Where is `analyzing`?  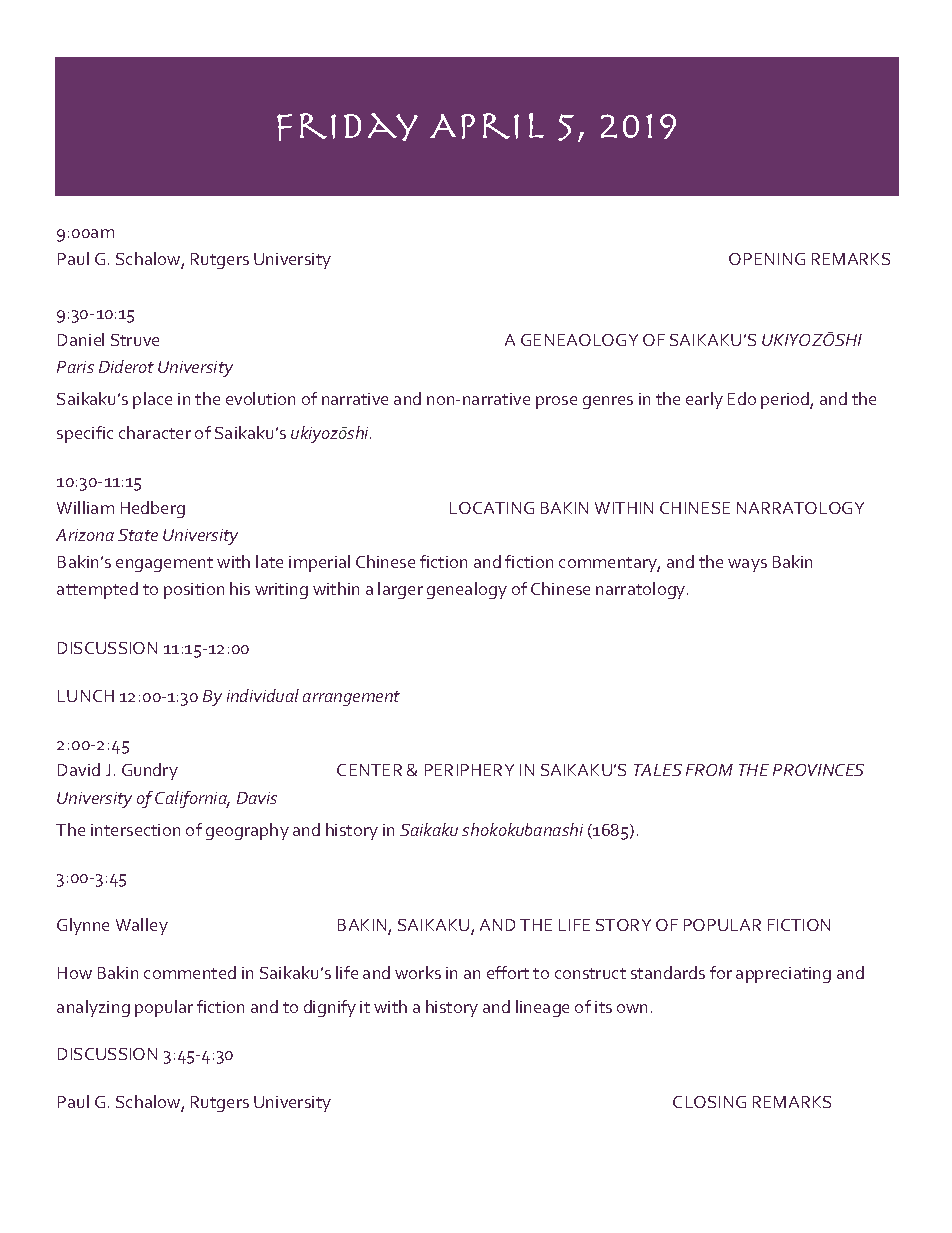 analyzing is located at coordinates (93, 1008).
